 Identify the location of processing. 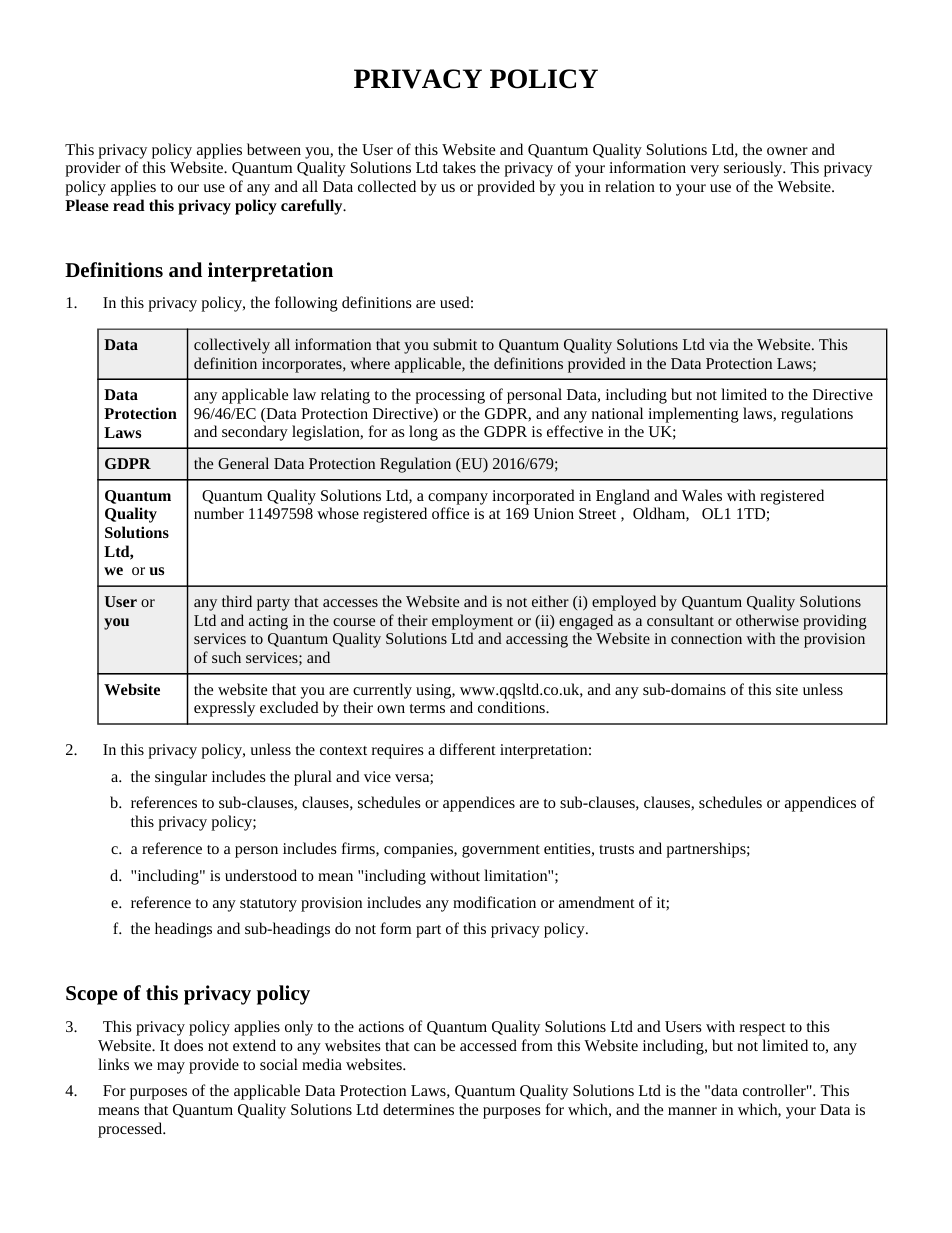
(450, 396).
